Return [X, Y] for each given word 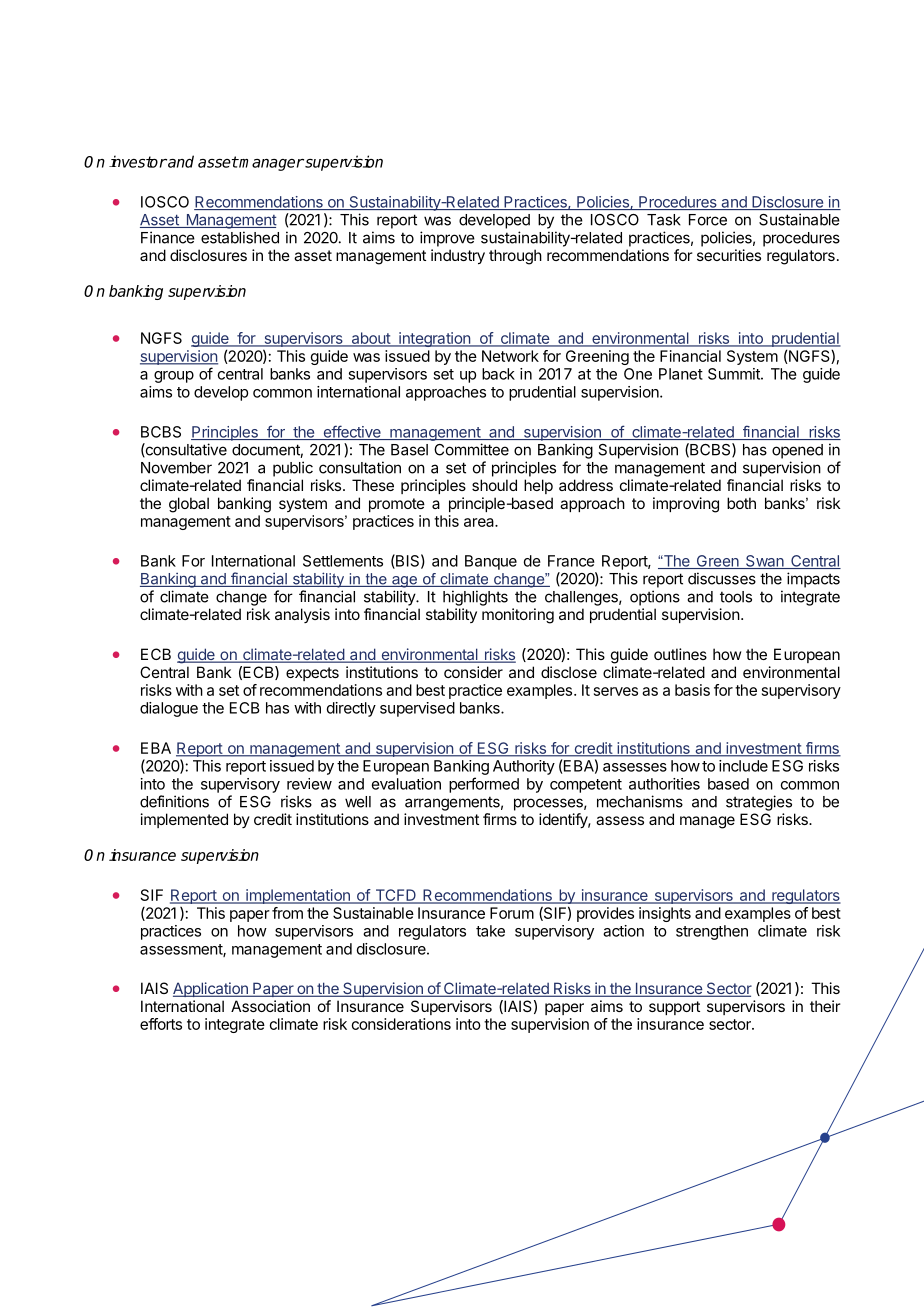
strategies [759, 803]
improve [447, 239]
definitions [174, 801]
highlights [475, 598]
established [240, 237]
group [174, 377]
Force [708, 220]
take [490, 931]
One [638, 374]
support [674, 1008]
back [498, 374]
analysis [302, 615]
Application [211, 989]
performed [484, 785]
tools [736, 597]
